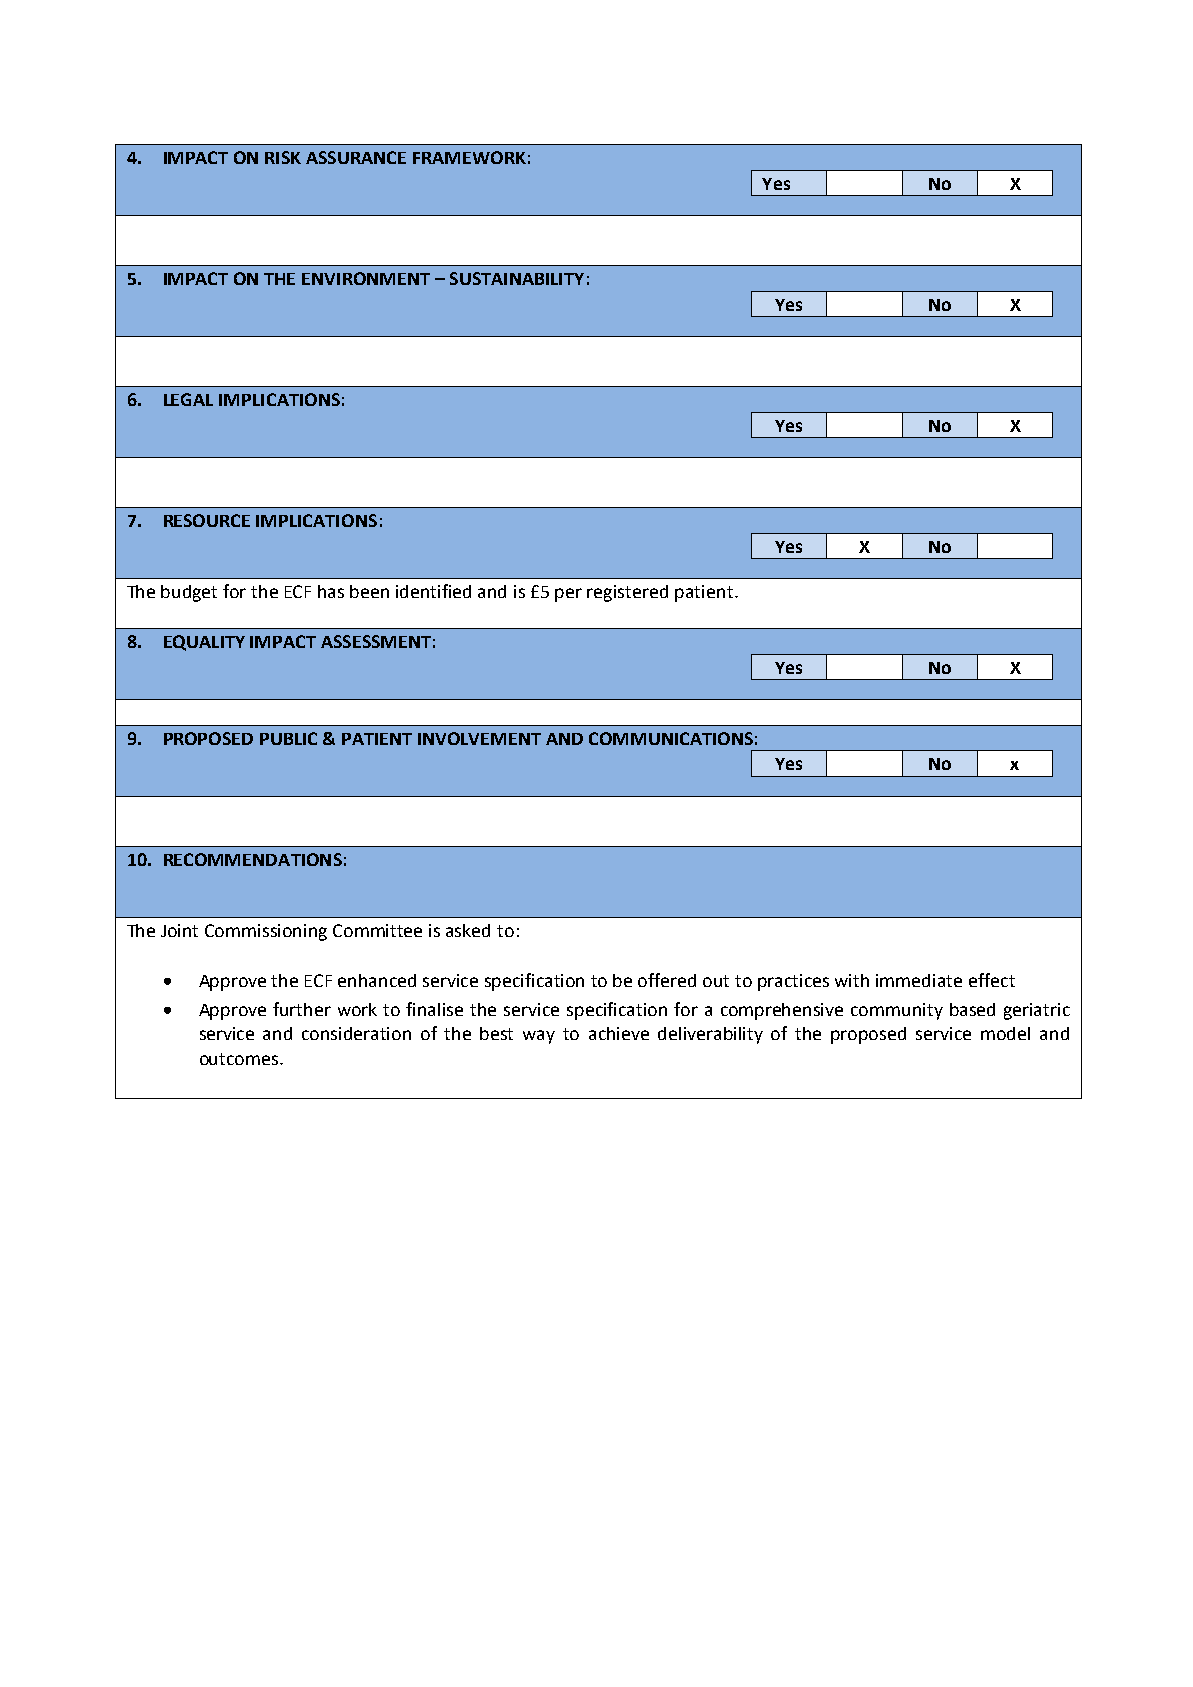  Describe the element at coordinates (619, 1033) in the screenshot. I see `achieve` at that location.
